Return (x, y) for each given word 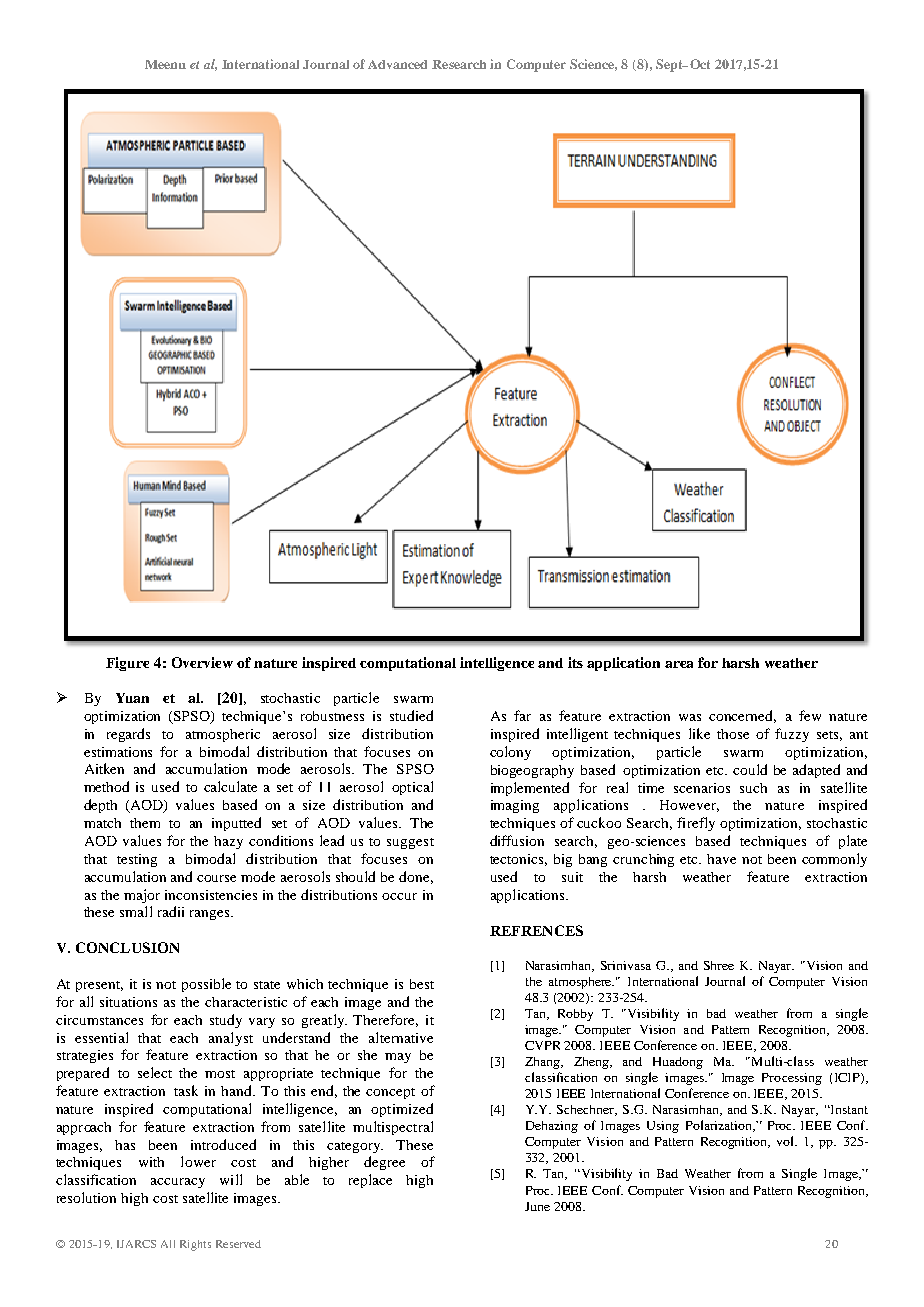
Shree (719, 965)
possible (206, 985)
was (690, 717)
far (522, 715)
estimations (118, 752)
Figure (127, 664)
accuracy (178, 1183)
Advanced (397, 64)
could (750, 769)
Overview (202, 662)
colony (510, 753)
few (810, 715)
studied (411, 715)
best (422, 984)
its (575, 662)
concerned (742, 716)
